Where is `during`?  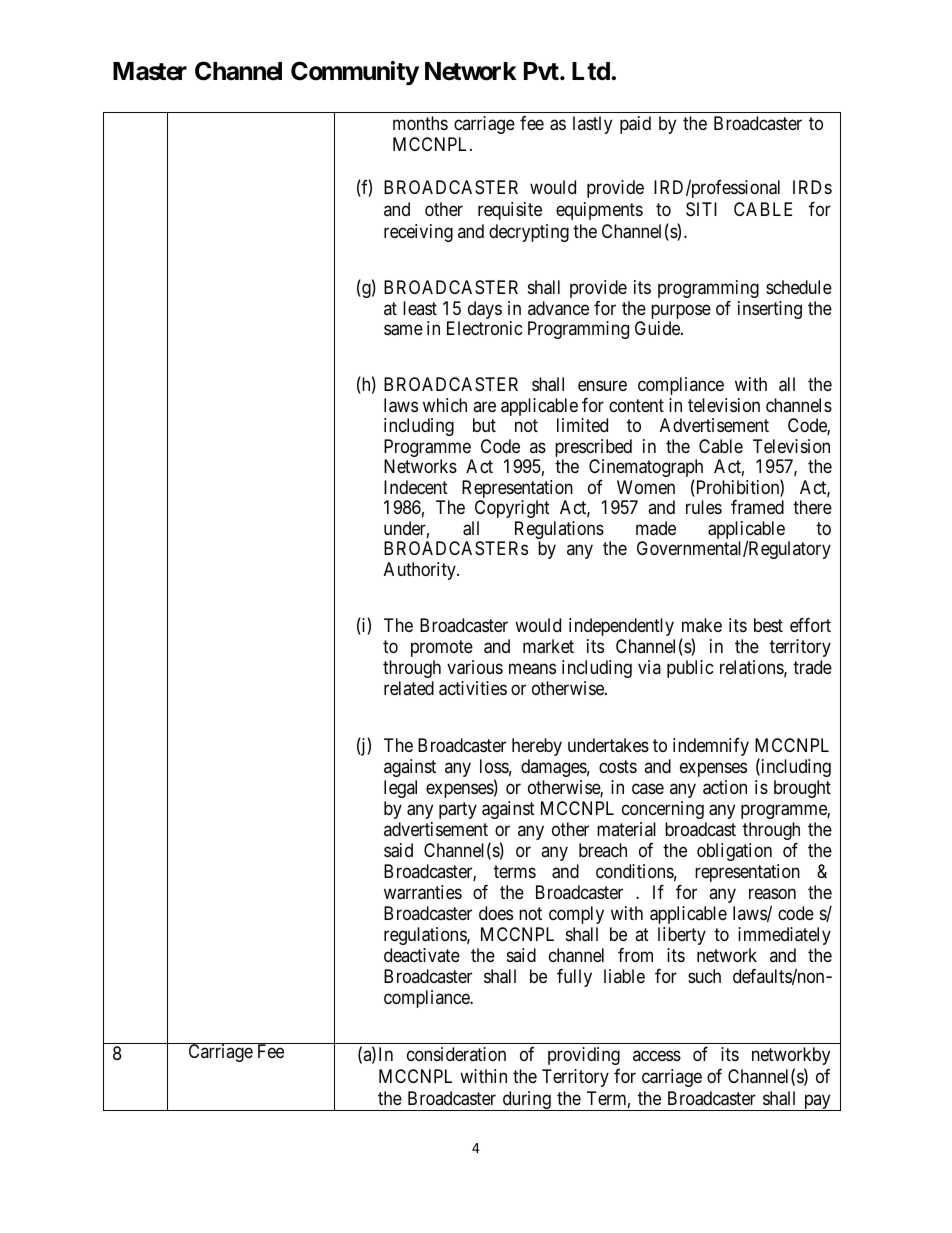
during is located at coordinates (526, 1101).
